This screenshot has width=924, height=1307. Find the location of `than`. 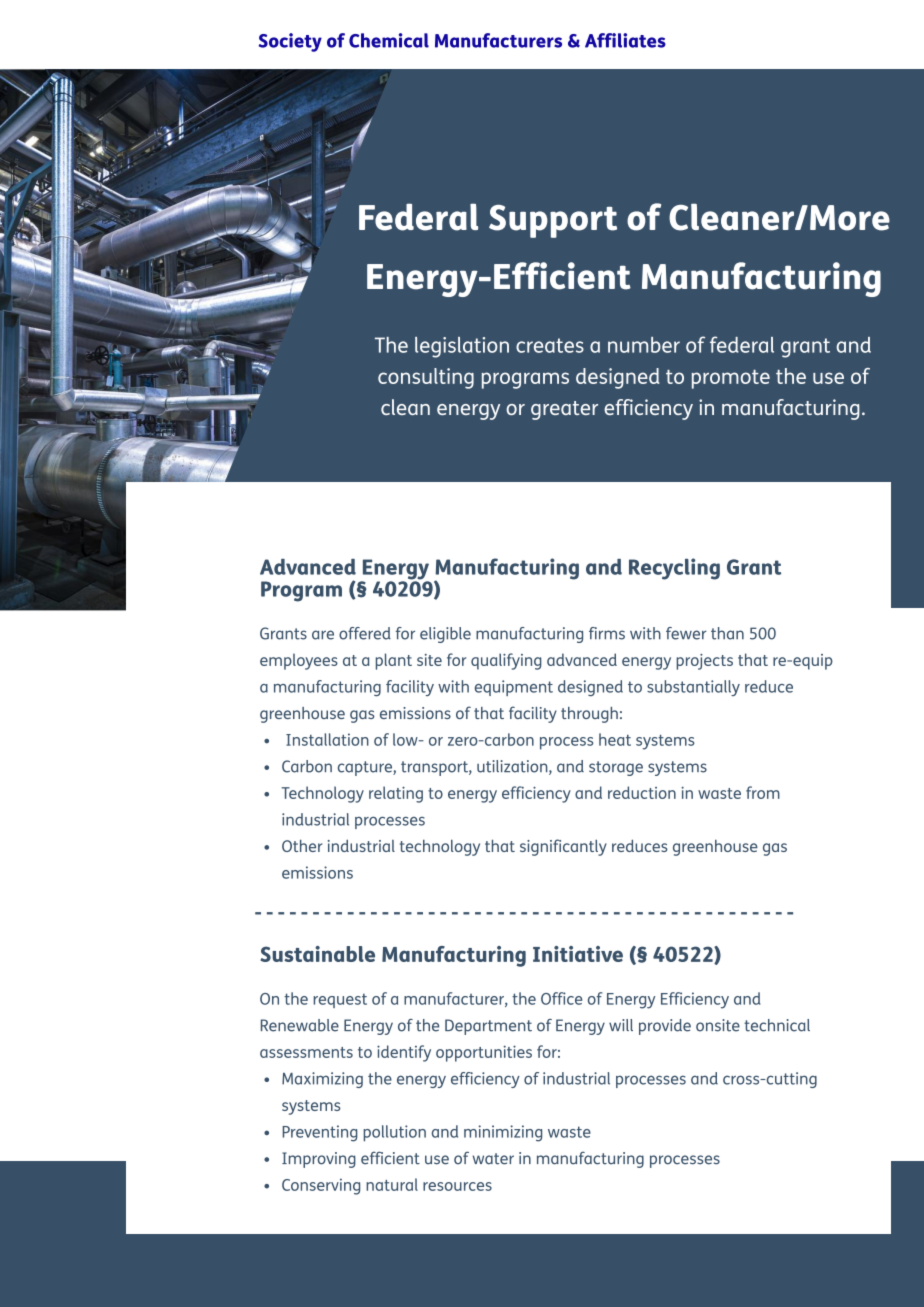

than is located at coordinates (727, 633).
